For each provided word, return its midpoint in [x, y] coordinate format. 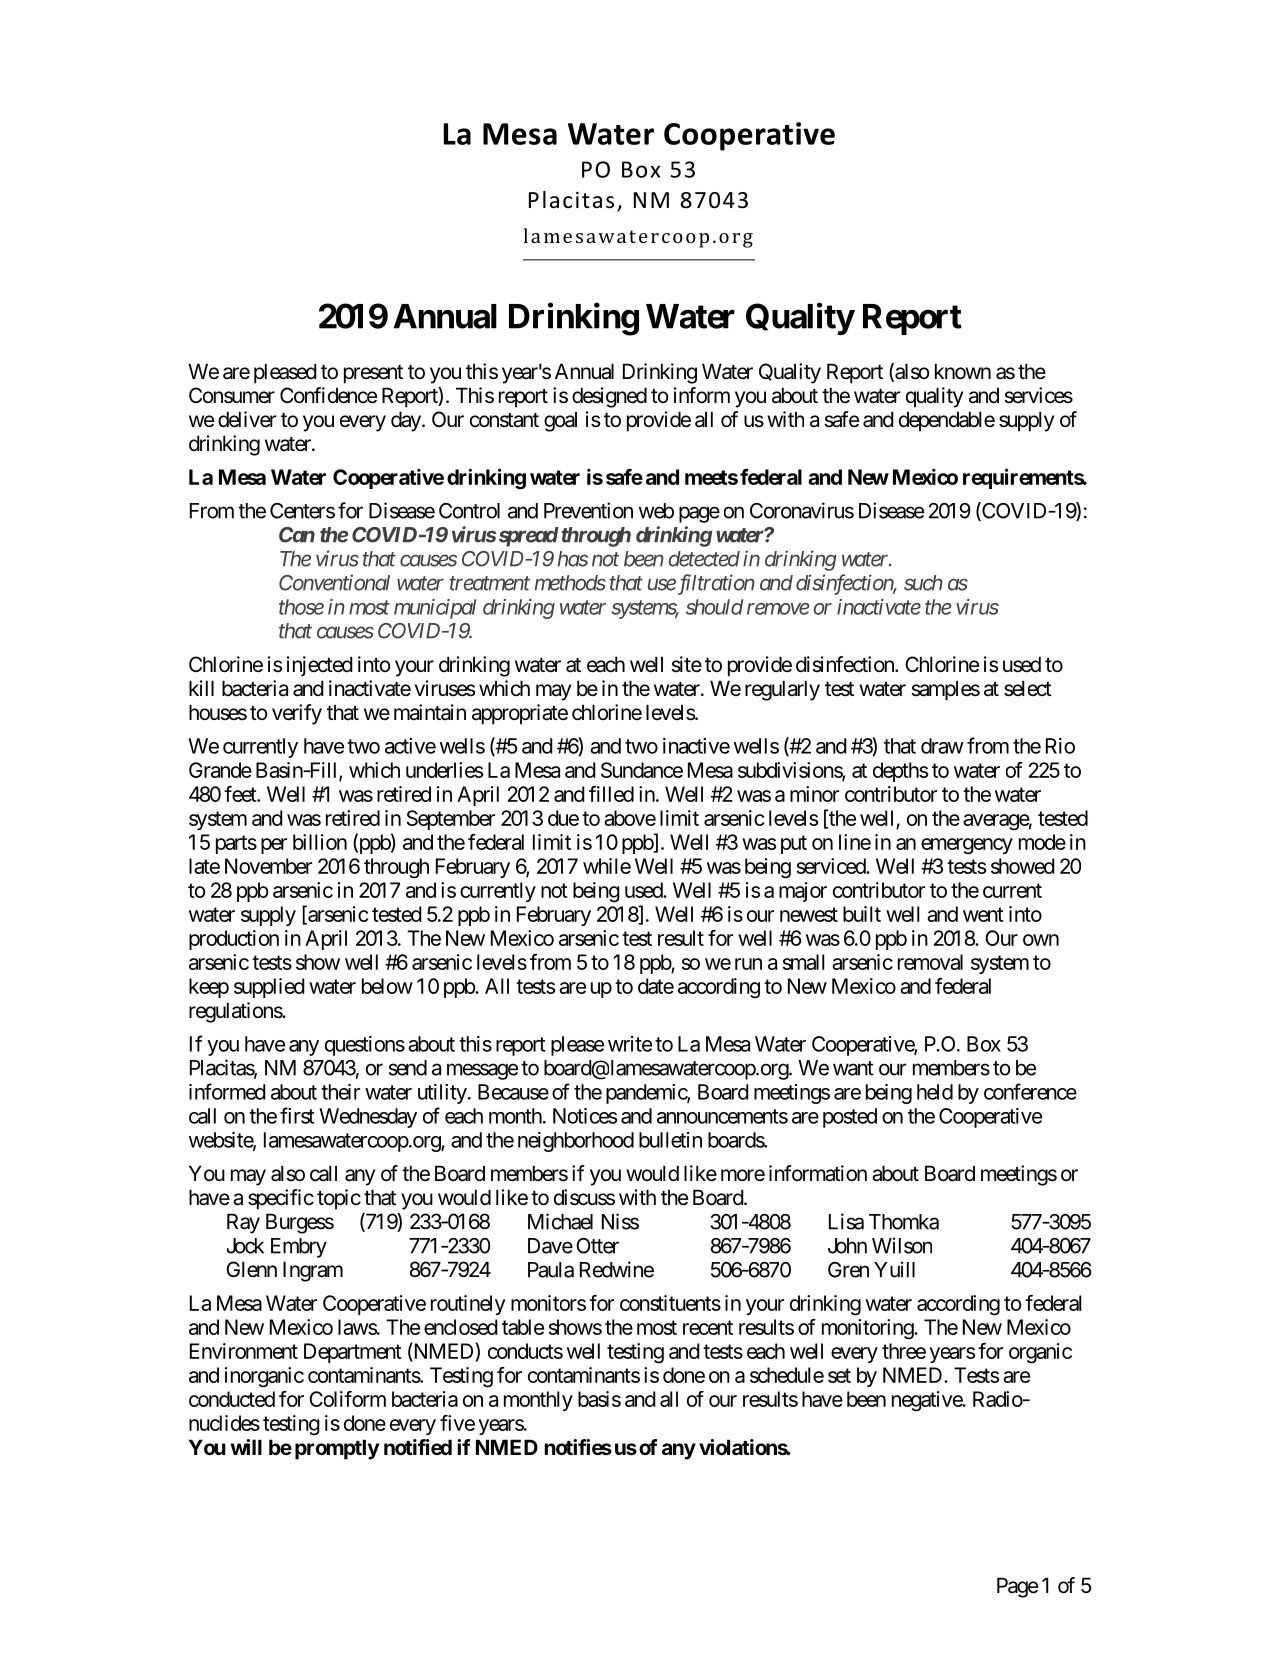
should [714, 607]
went [983, 914]
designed [609, 397]
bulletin [670, 1140]
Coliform [347, 1399]
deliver [247, 419]
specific [281, 1199]
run [748, 964]
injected [320, 666]
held [935, 1092]
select [1028, 688]
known [963, 371]
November [268, 866]
